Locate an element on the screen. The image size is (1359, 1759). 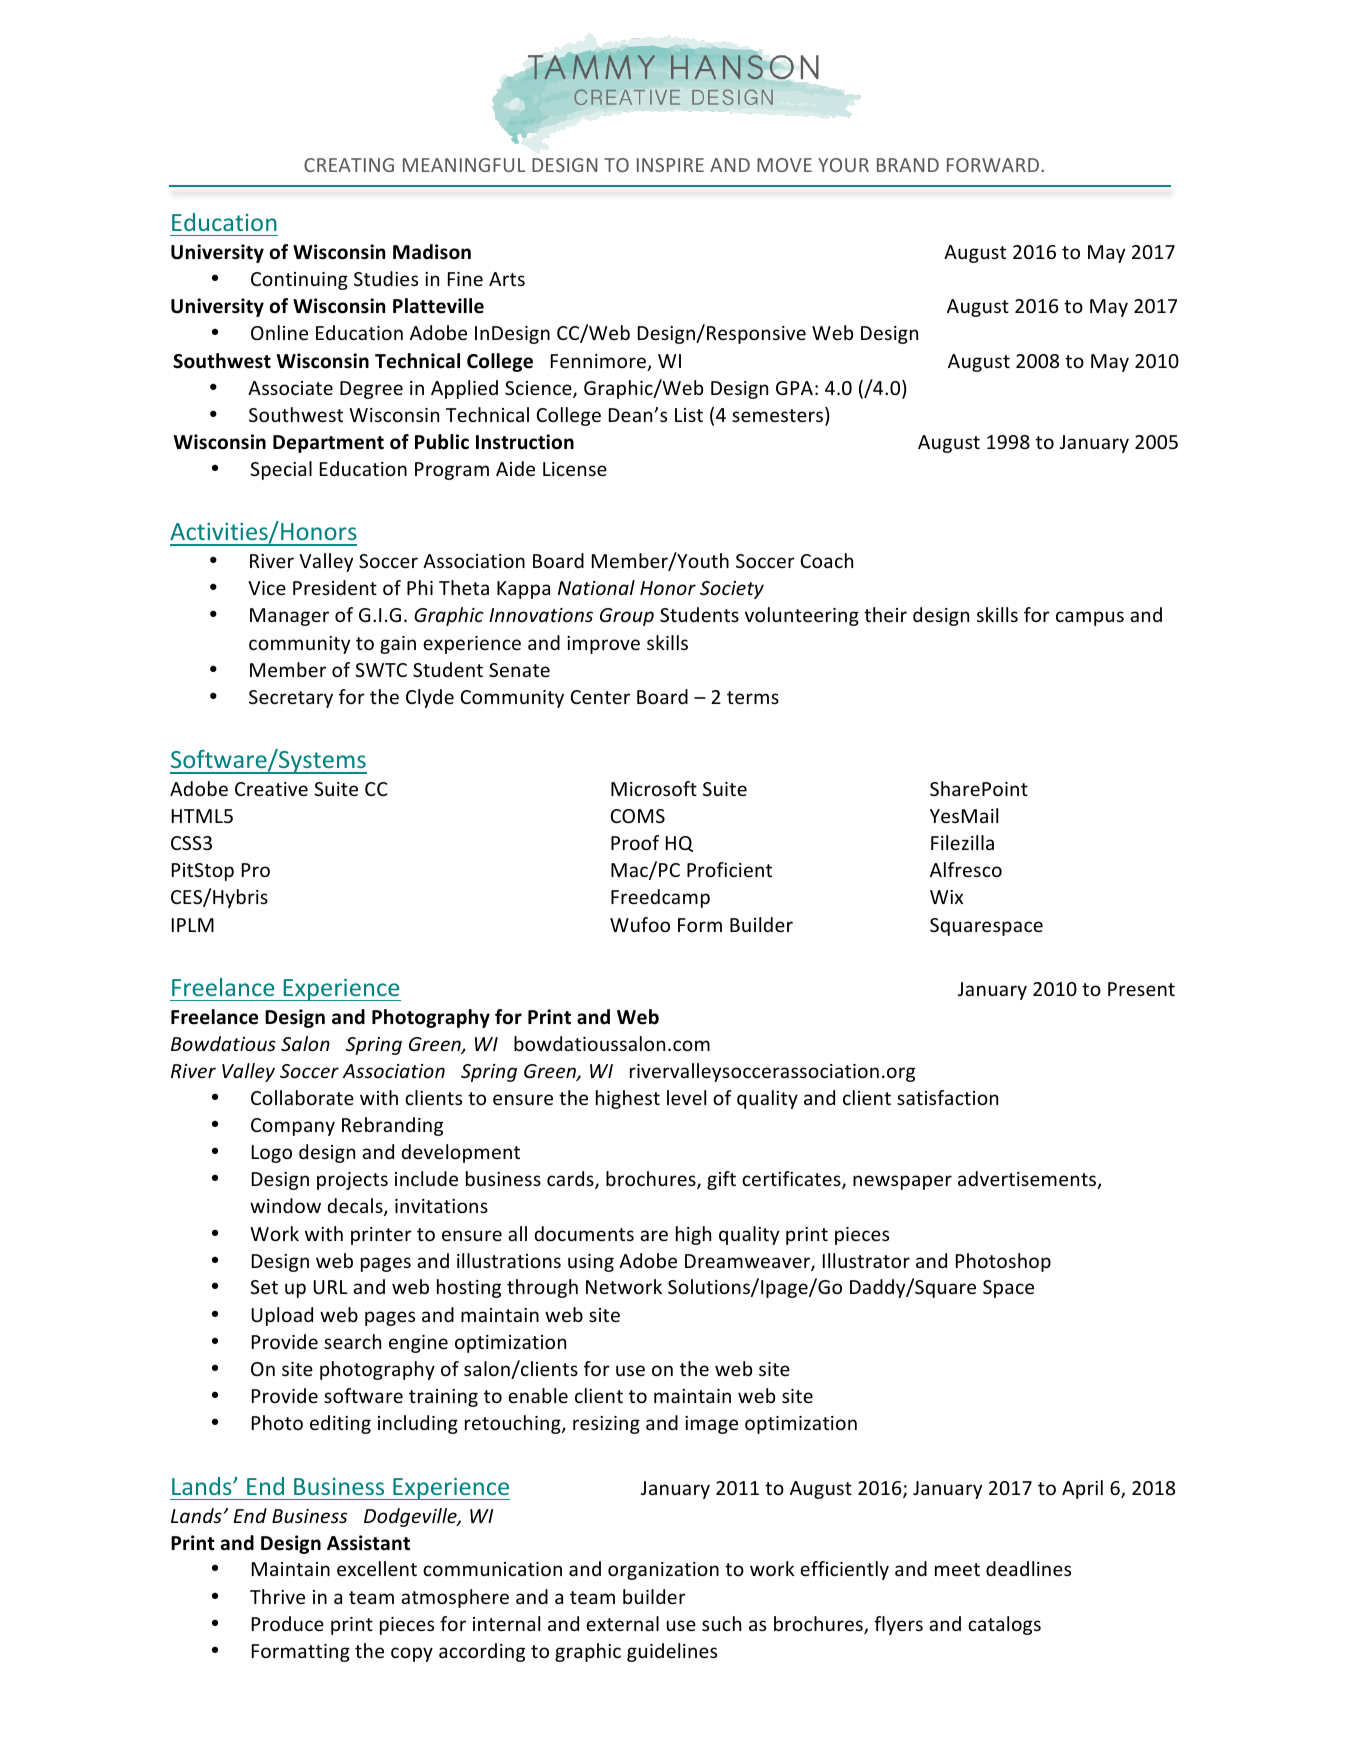
FORWARD is located at coordinates (994, 165).
